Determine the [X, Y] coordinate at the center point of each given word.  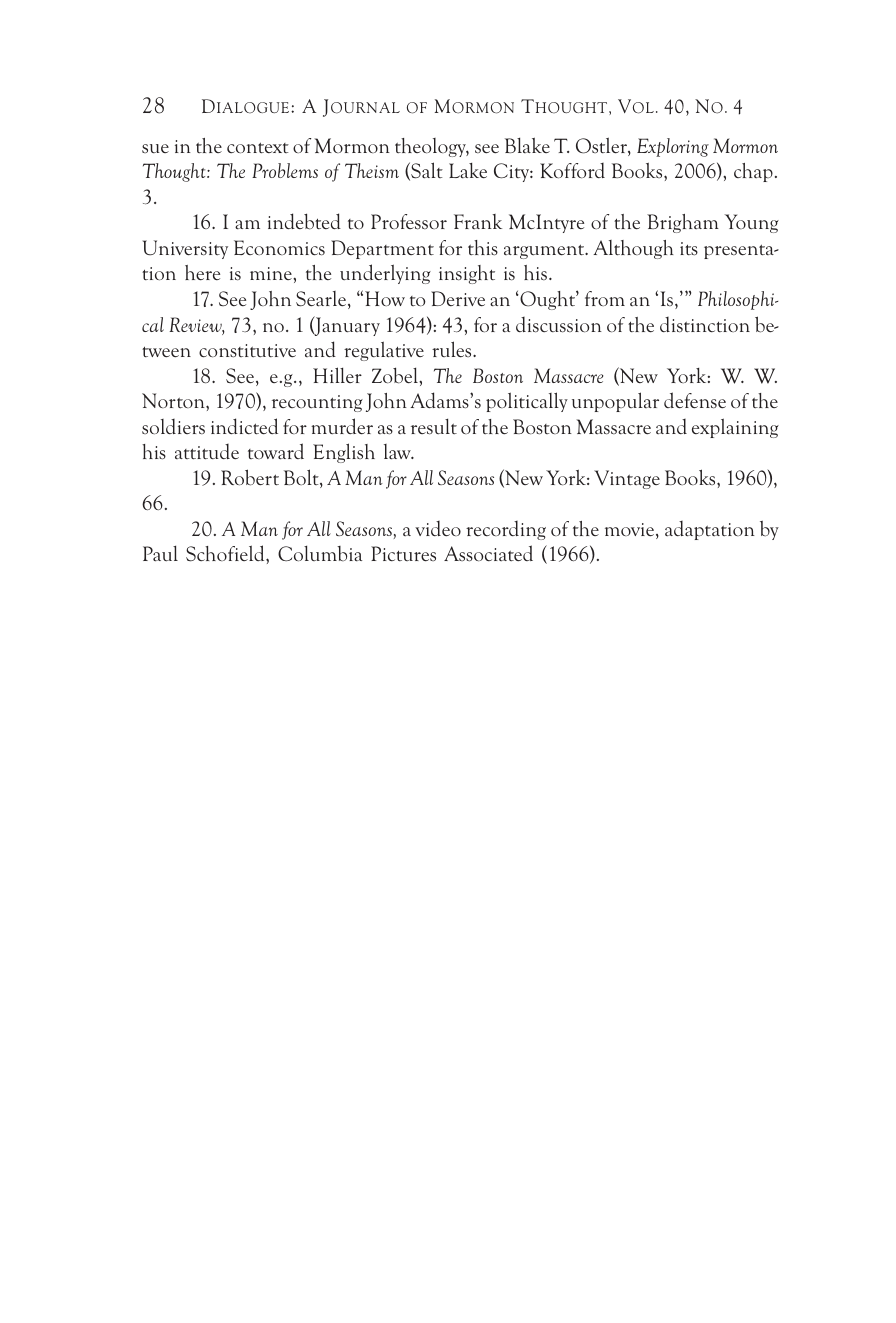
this [483, 248]
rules [453, 349]
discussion [559, 325]
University [185, 249]
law [398, 452]
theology [432, 147]
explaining [735, 428]
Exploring [673, 147]
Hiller [337, 375]
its [689, 249]
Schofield [226, 553]
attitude [207, 452]
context [258, 148]
